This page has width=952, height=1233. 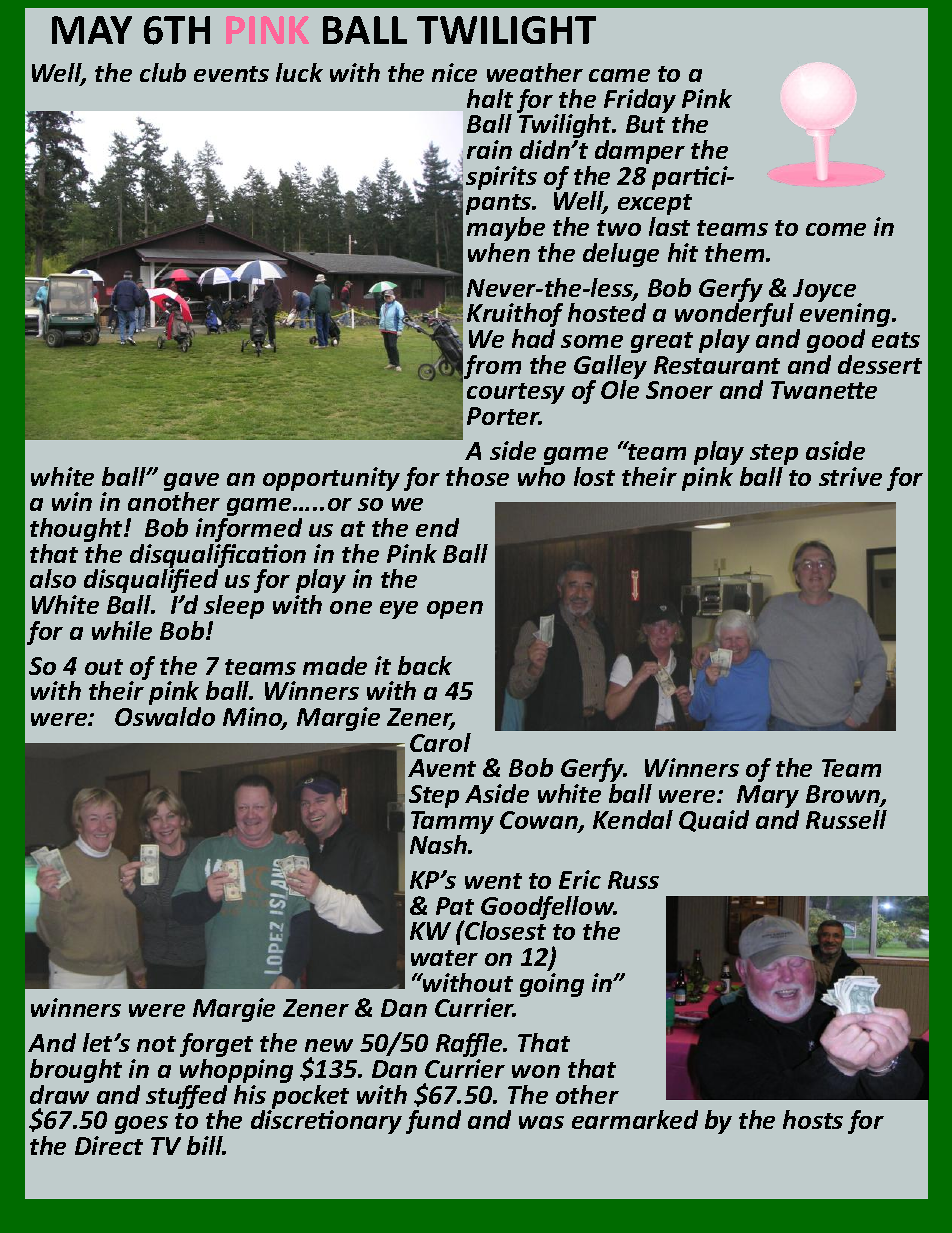 What do you see at coordinates (850, 476) in the page?
I see `strive` at bounding box center [850, 476].
